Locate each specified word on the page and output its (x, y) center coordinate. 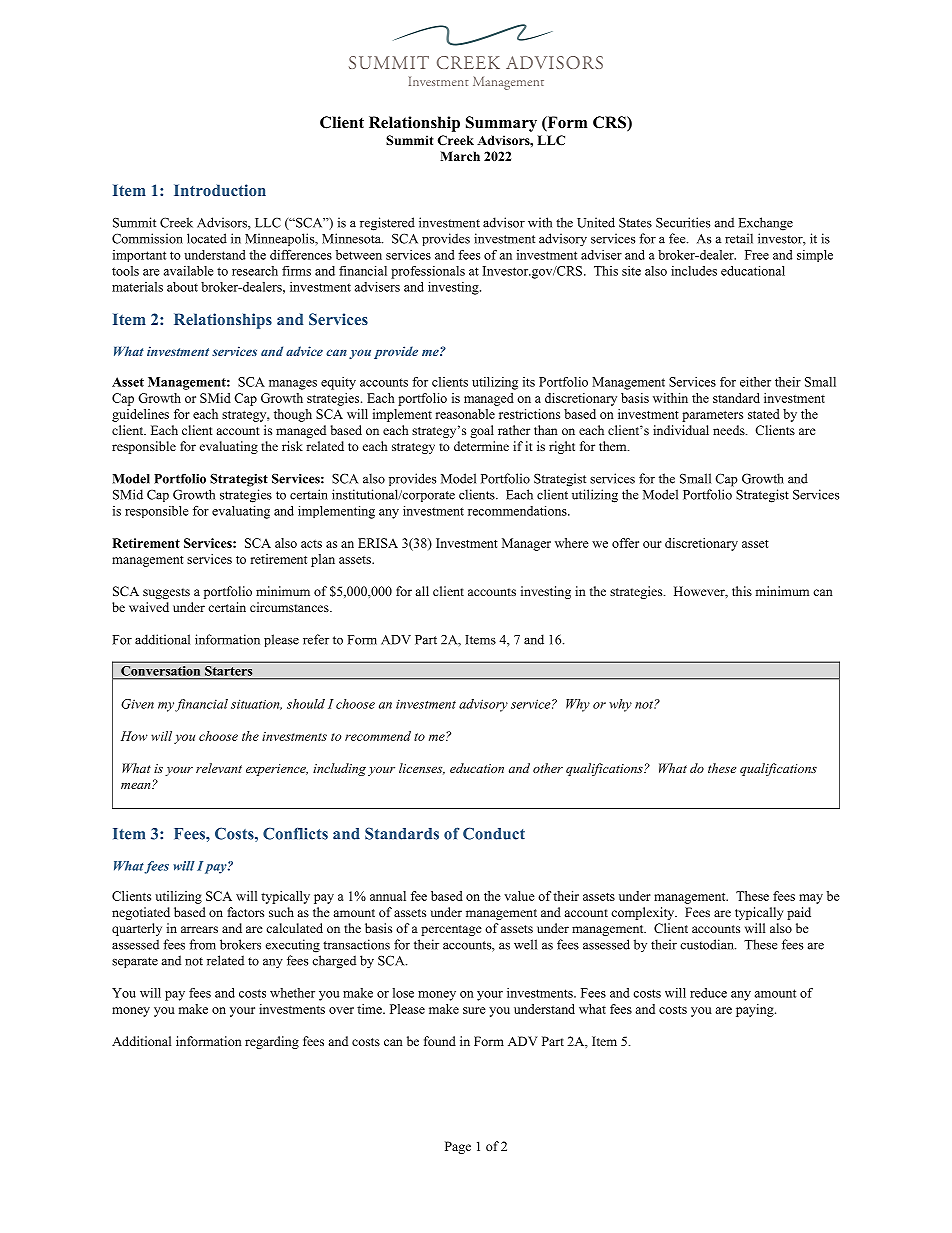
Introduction (220, 190)
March (460, 156)
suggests (166, 593)
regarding (272, 1042)
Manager (526, 544)
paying (756, 1010)
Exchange (766, 224)
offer (625, 543)
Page (458, 1147)
